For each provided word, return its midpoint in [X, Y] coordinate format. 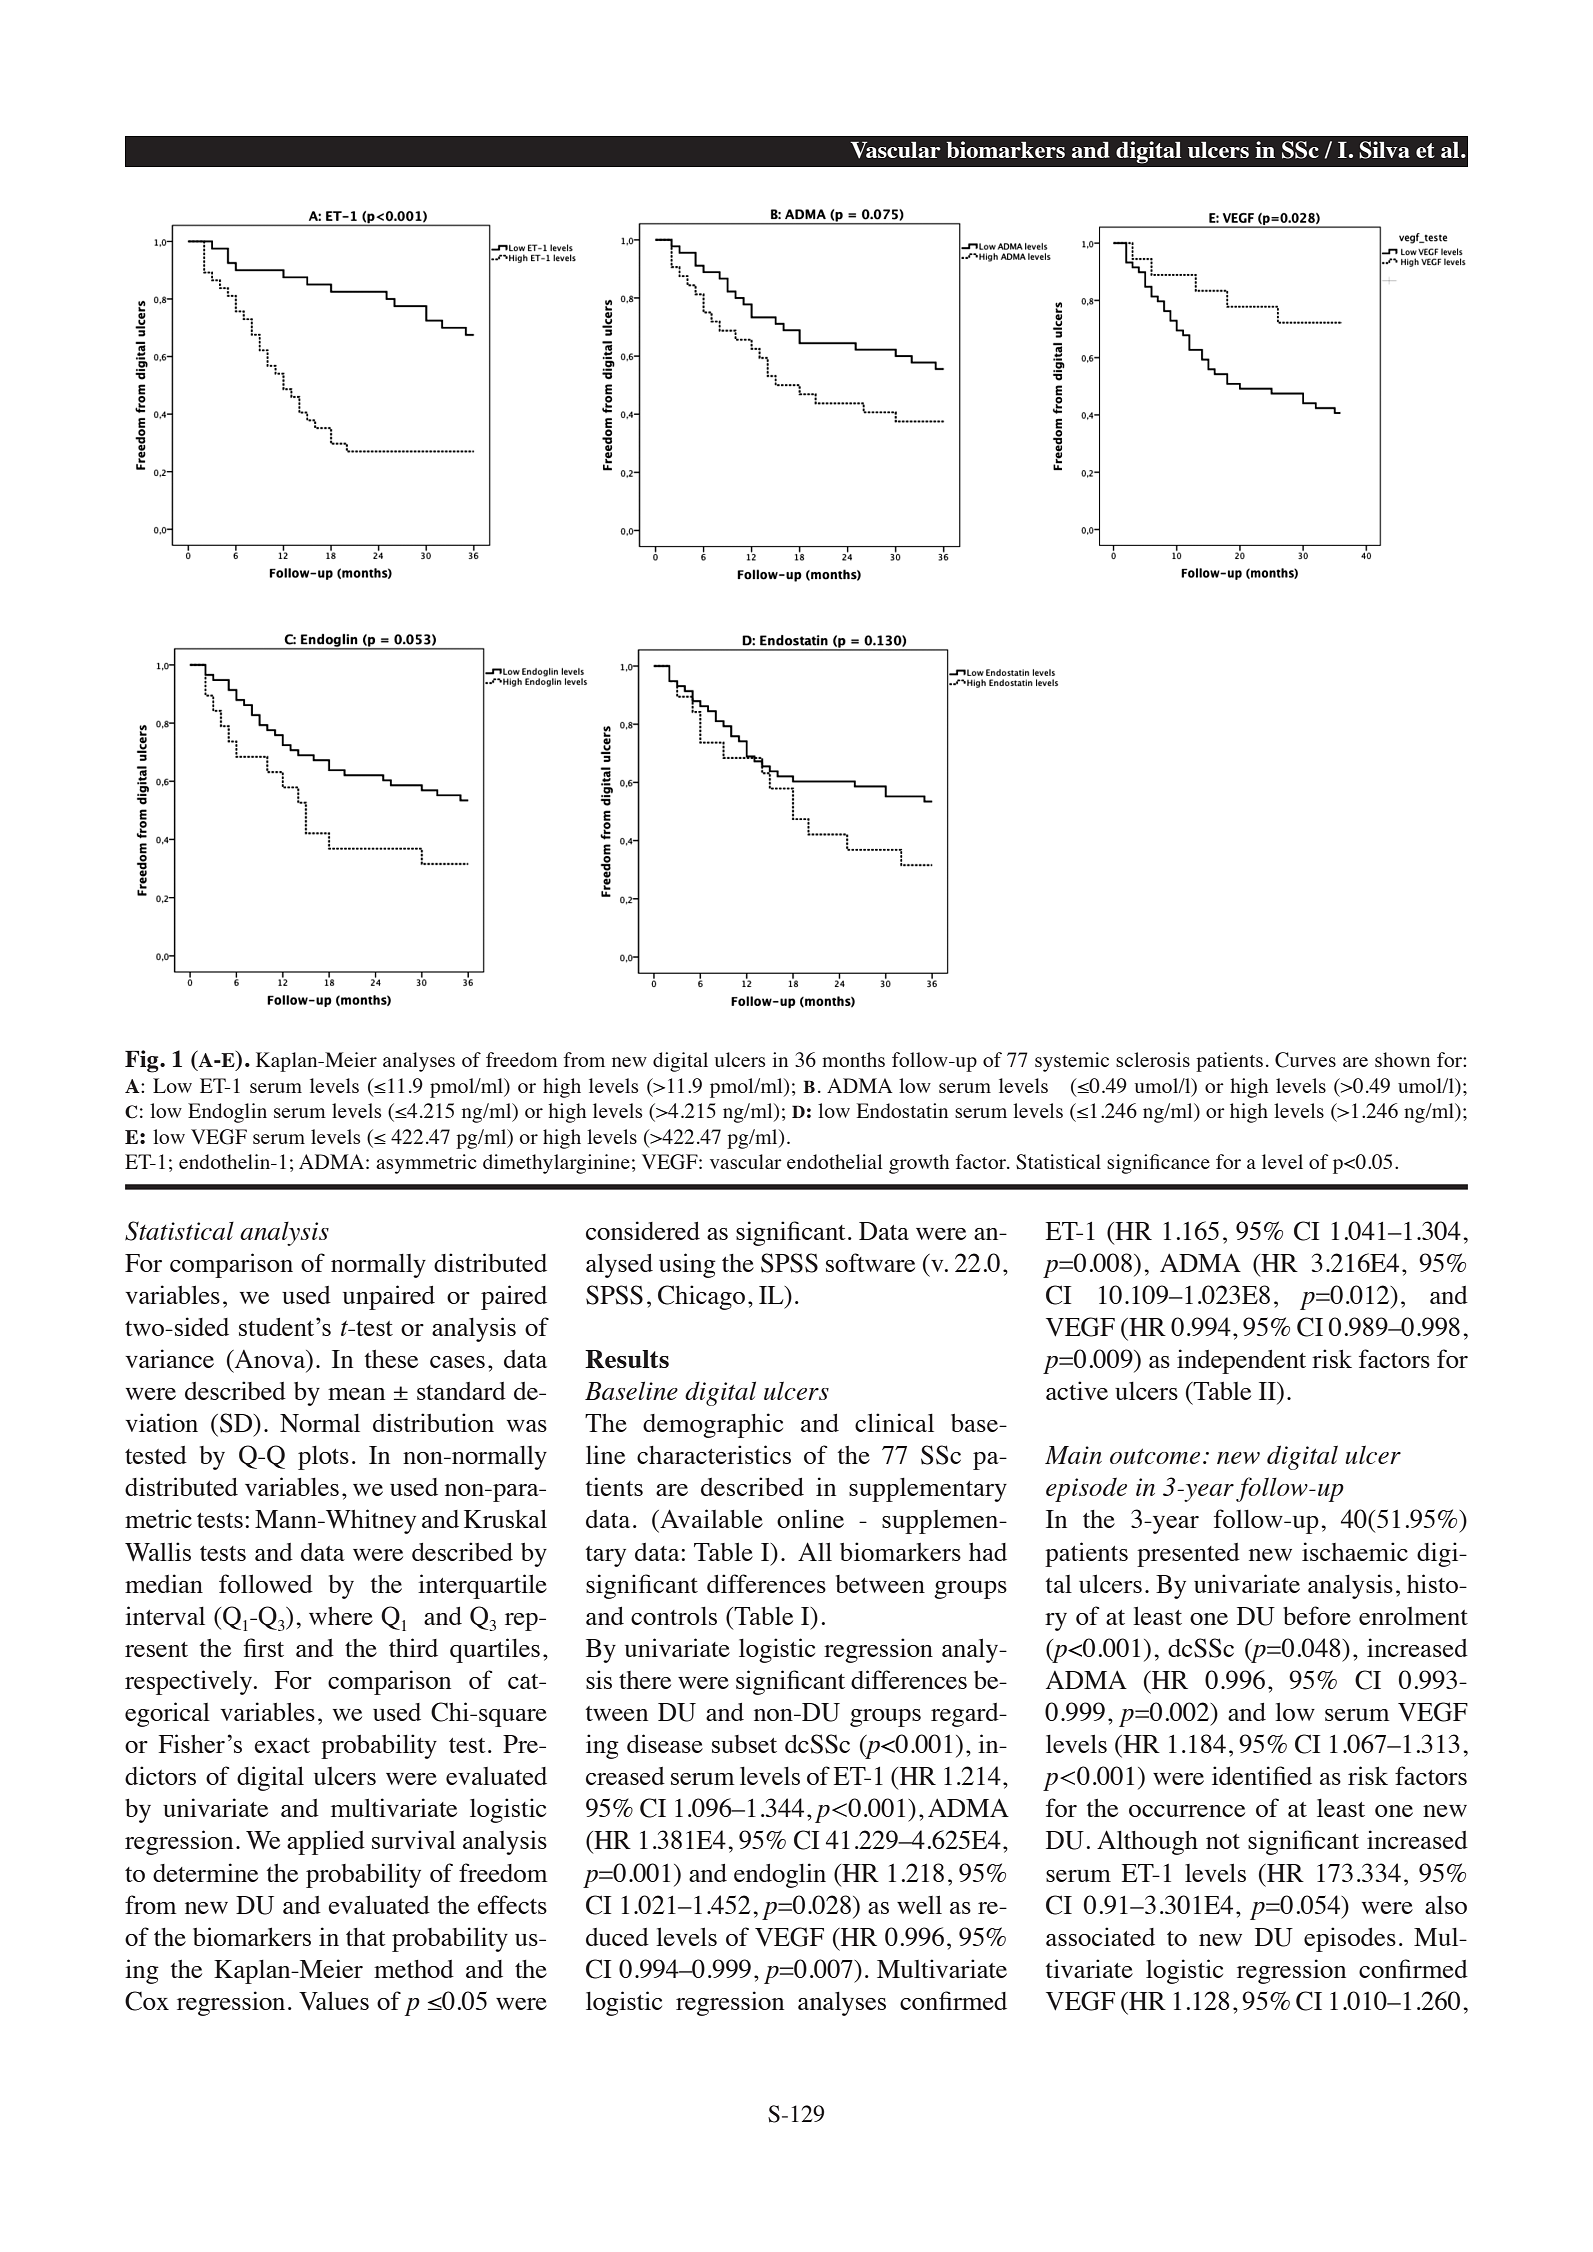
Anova [270, 1360]
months [853, 1059]
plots [323, 1458]
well [919, 1904]
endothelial [834, 1161]
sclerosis [1153, 1059]
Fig [143, 1061]
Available [710, 1518]
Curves [1305, 1060]
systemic [1072, 1062]
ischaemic [1355, 1551]
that [366, 1937]
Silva [1384, 150]
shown [1402, 1059]
